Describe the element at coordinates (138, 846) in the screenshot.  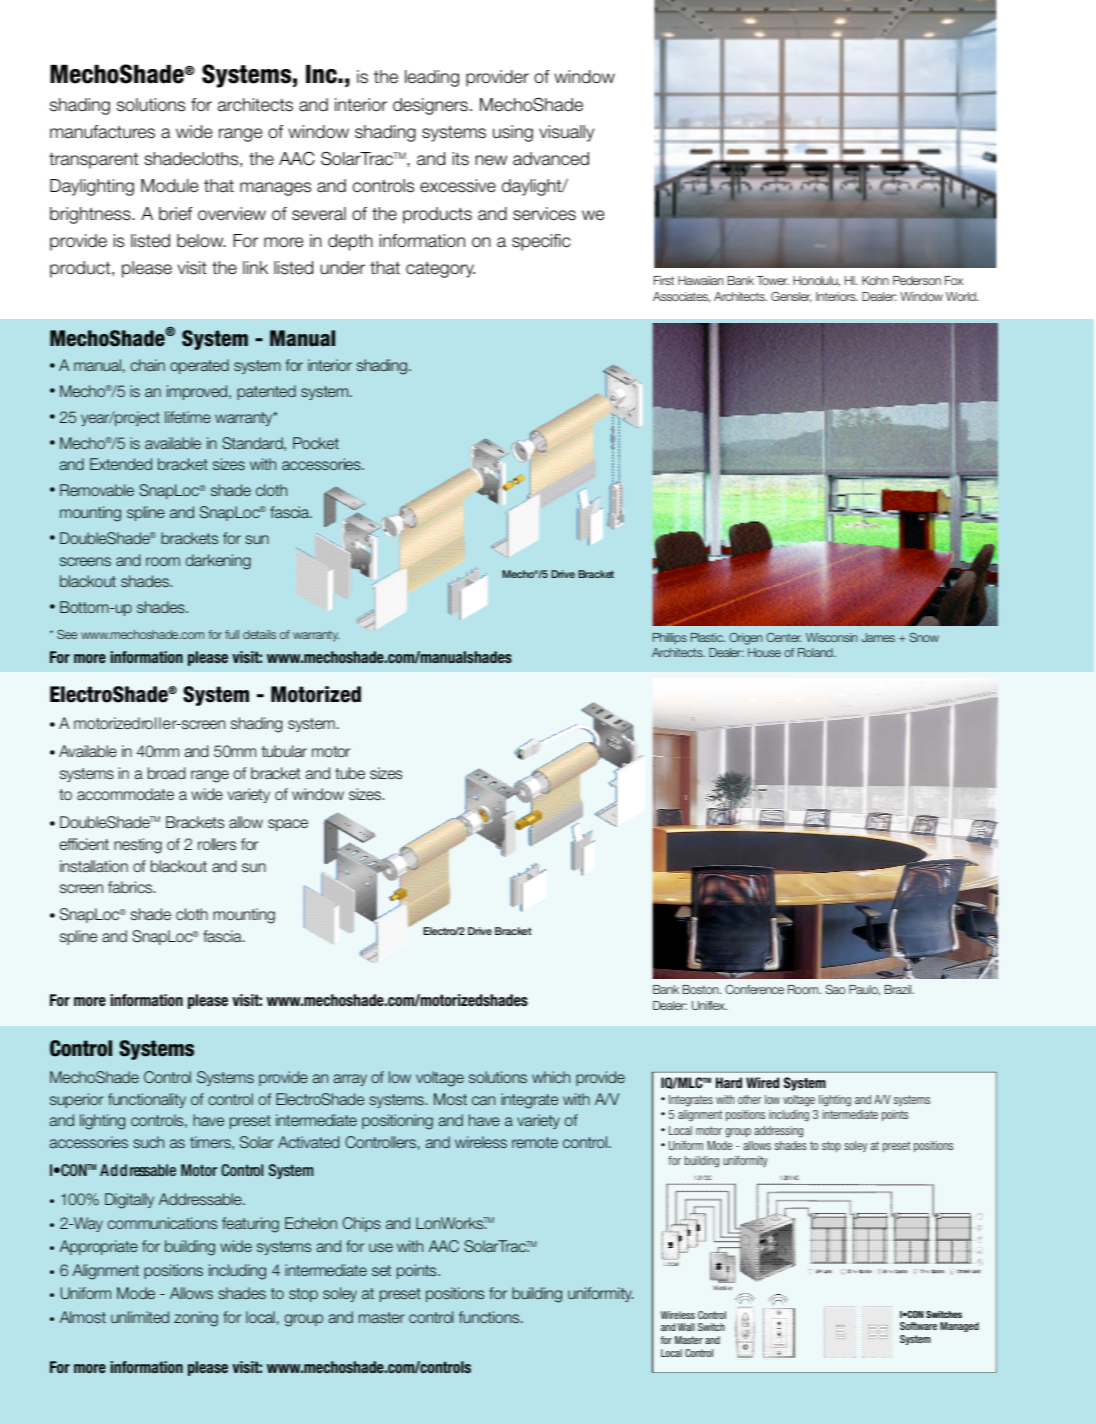
I see `nesting` at that location.
